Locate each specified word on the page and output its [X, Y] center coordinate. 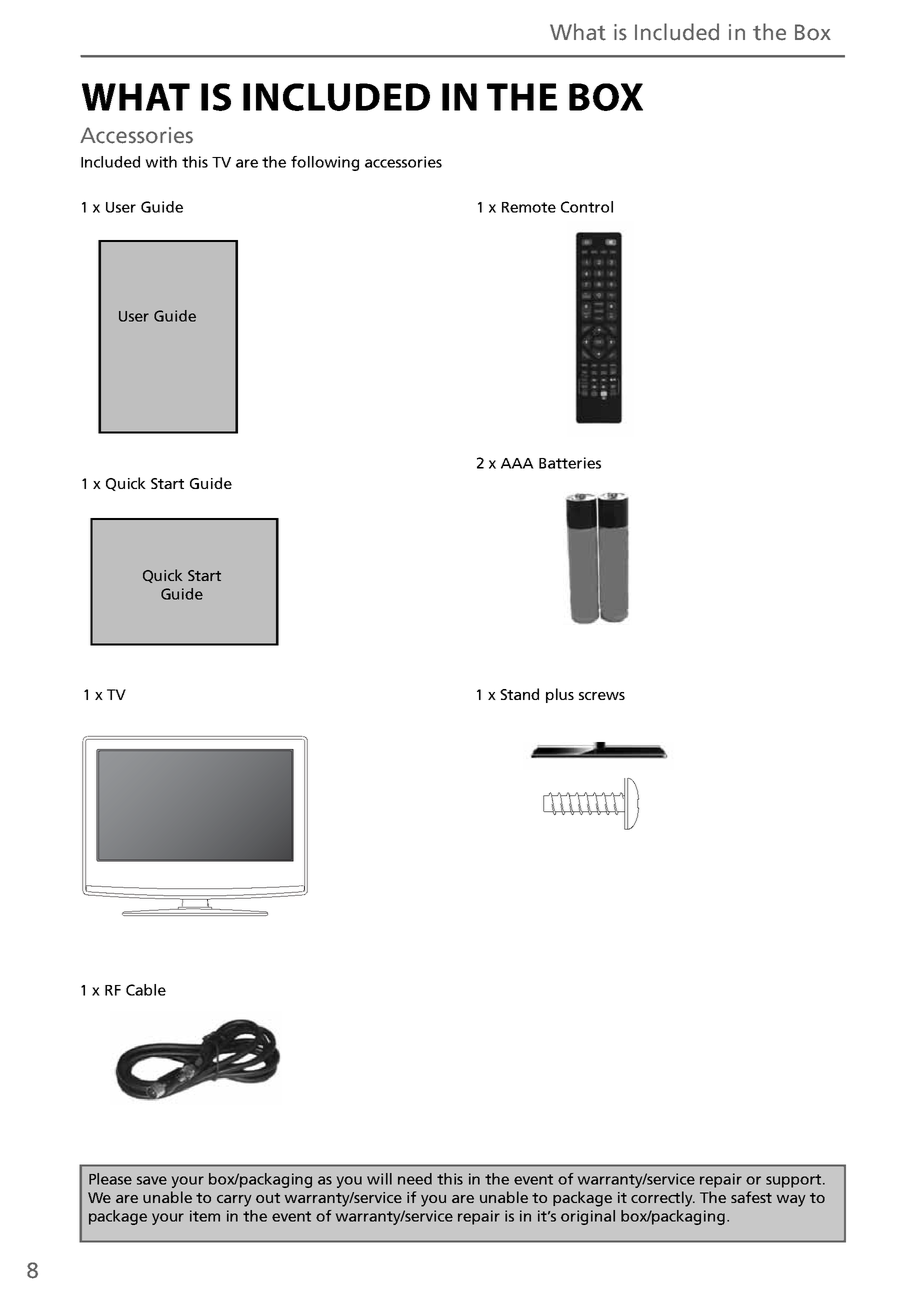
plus [560, 695]
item [205, 1216]
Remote [529, 207]
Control [587, 207]
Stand [519, 694]
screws [602, 696]
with [161, 162]
